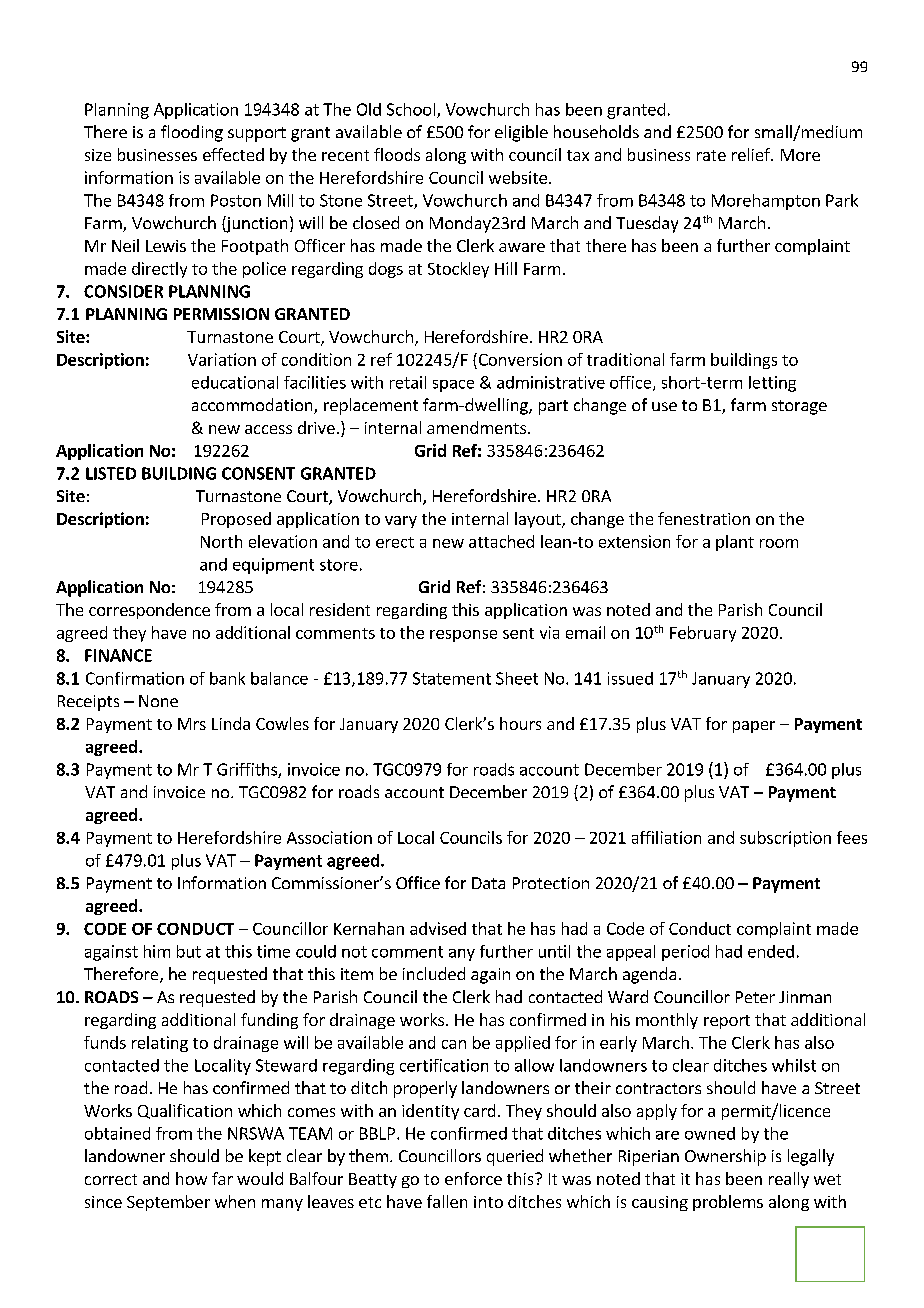 The width and height of the screenshot is (924, 1308). Describe the element at coordinates (488, 883) in the screenshot. I see `Data` at that location.
